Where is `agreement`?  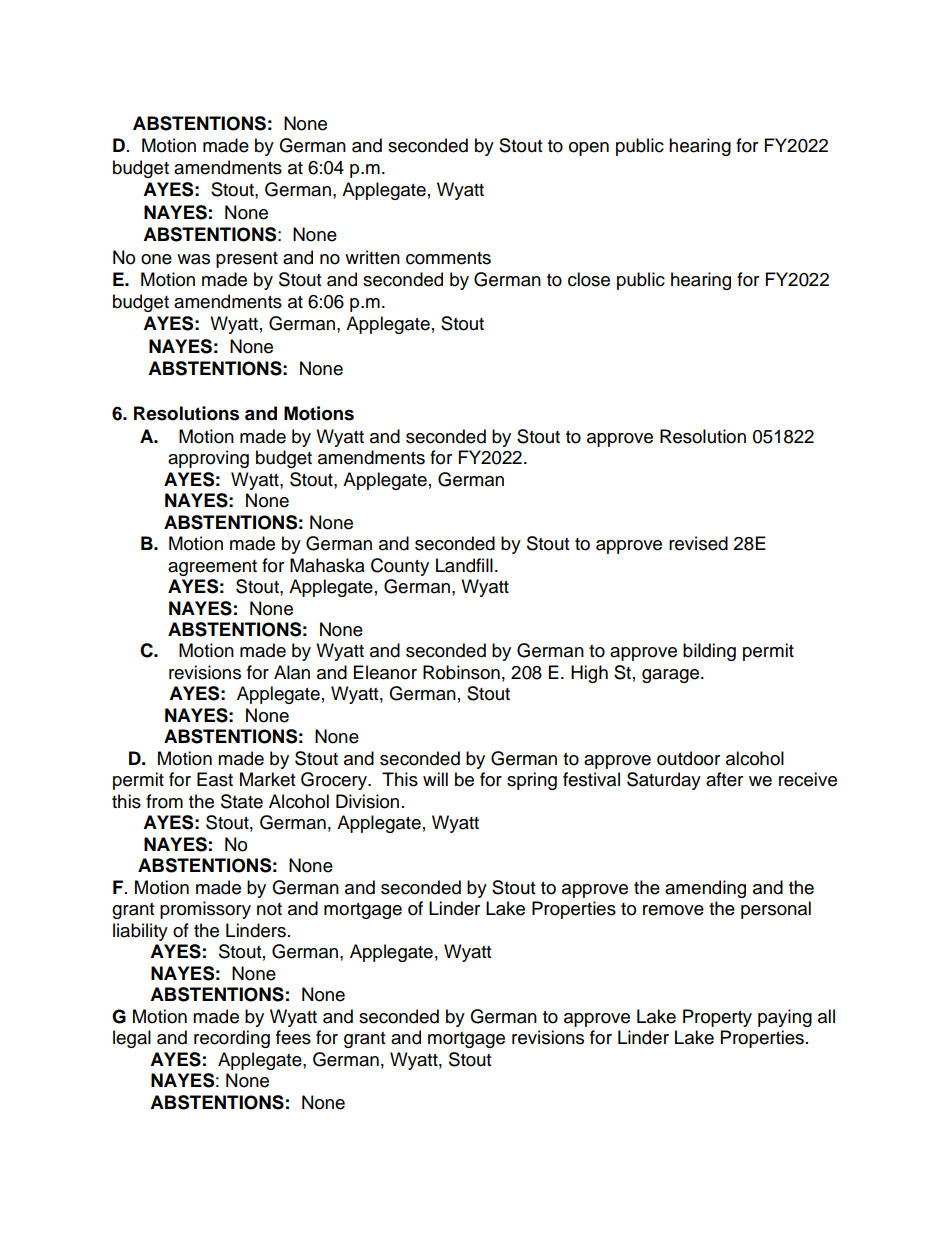
agreement is located at coordinates (212, 568).
